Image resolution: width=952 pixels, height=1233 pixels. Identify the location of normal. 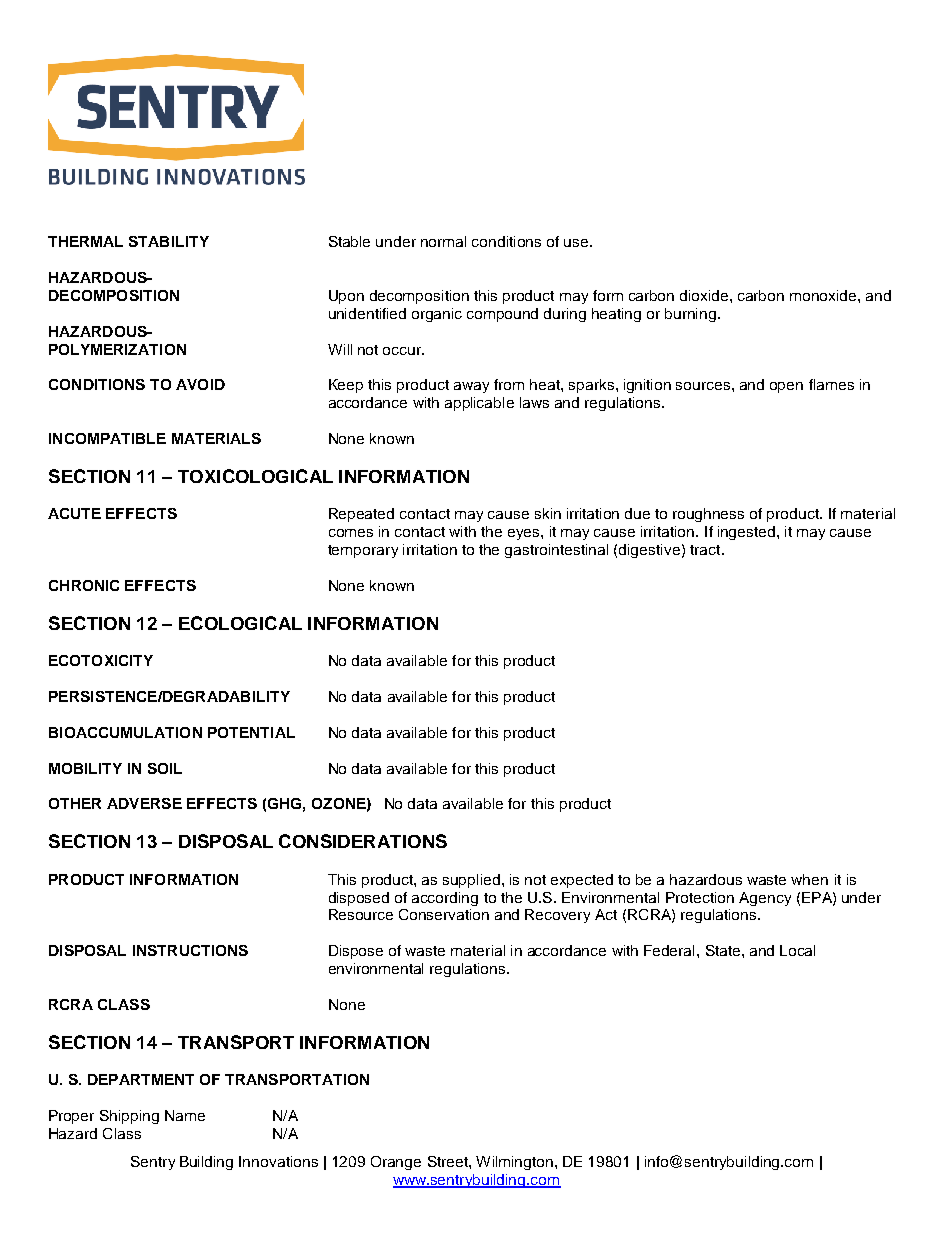
(443, 241).
